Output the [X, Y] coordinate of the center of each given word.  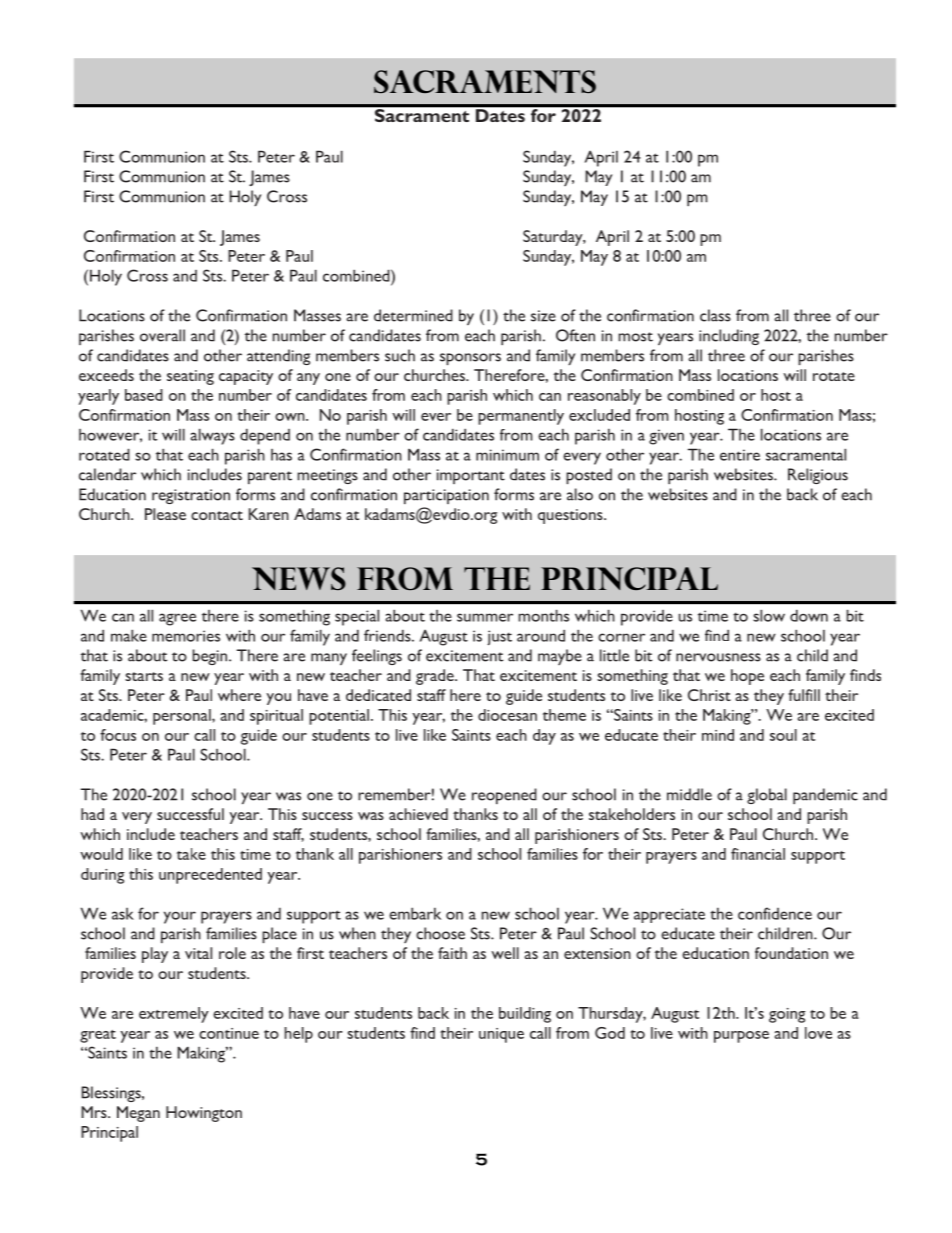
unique [501, 1035]
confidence [775, 913]
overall [162, 335]
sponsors [470, 359]
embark [415, 913]
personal [183, 717]
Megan [138, 1114]
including [729, 337]
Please [165, 514]
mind [718, 735]
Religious [818, 476]
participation [446, 496]
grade [436, 677]
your [180, 917]
